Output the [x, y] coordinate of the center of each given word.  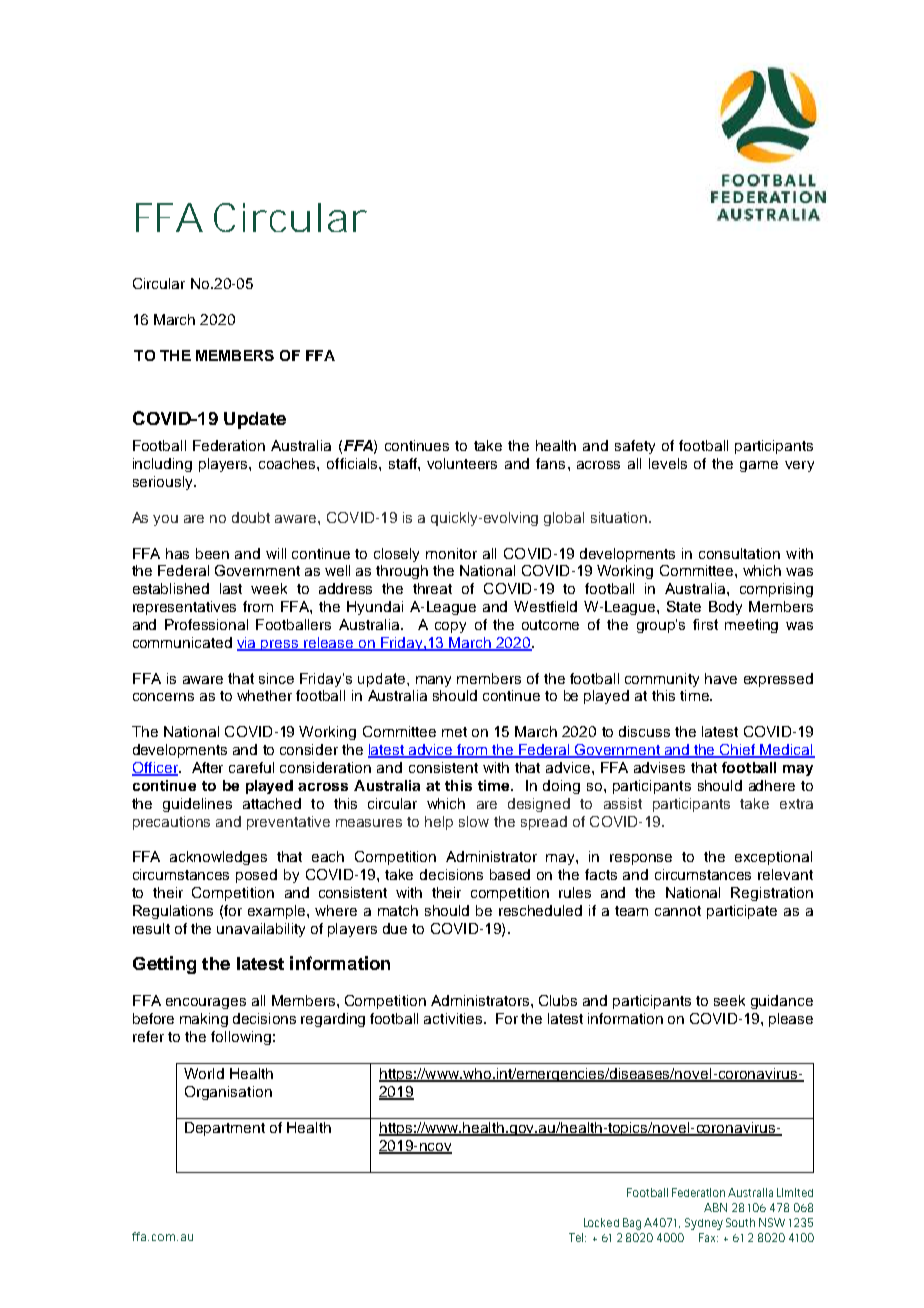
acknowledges [218, 858]
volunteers [462, 463]
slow [474, 821]
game [759, 466]
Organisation [228, 1093]
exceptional [773, 858]
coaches [288, 463]
